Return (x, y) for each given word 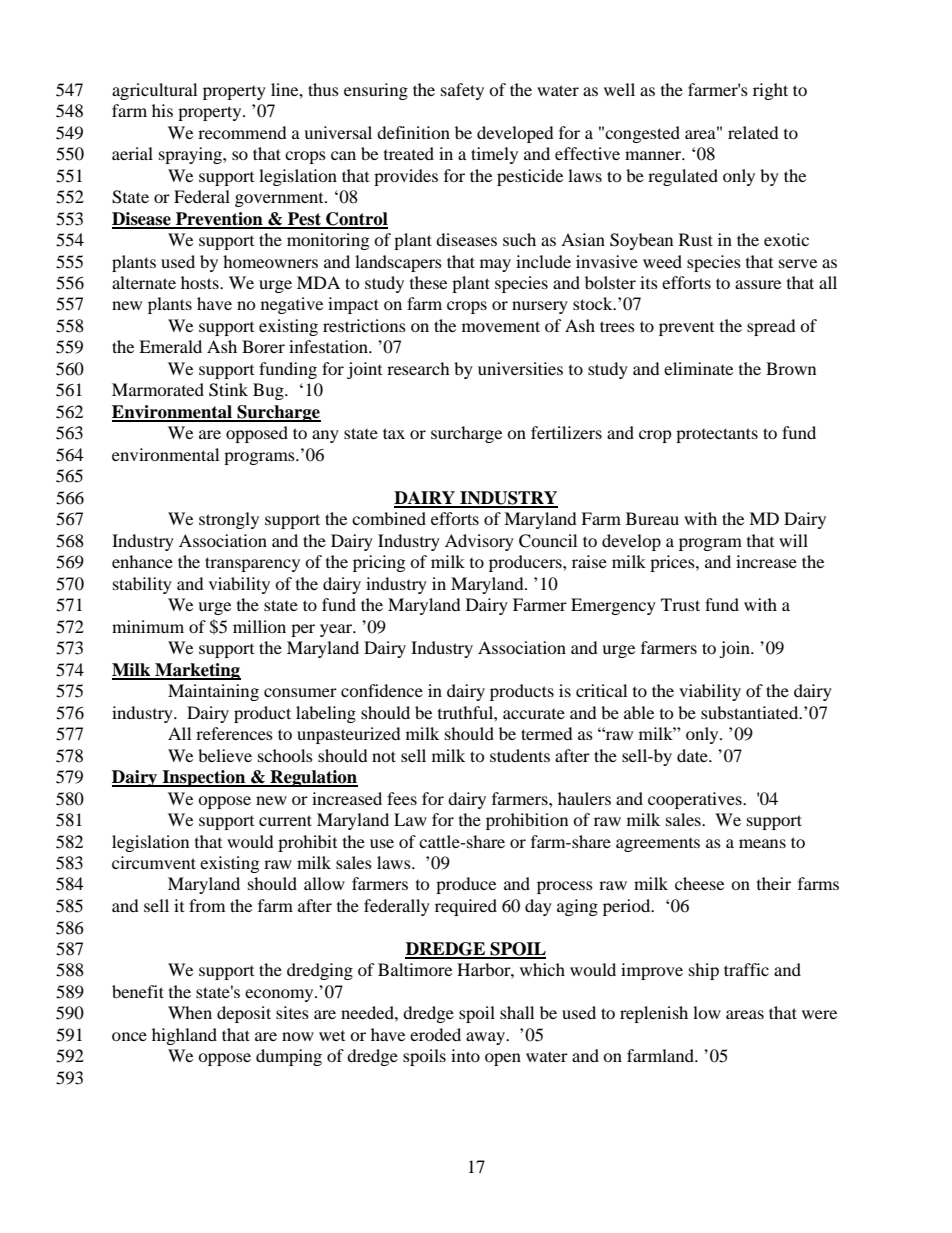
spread (771, 327)
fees (402, 798)
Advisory (479, 542)
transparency (252, 564)
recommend (242, 132)
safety (462, 91)
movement (501, 326)
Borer (263, 346)
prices (673, 563)
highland (184, 1036)
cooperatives (696, 800)
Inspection (204, 778)
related (753, 132)
